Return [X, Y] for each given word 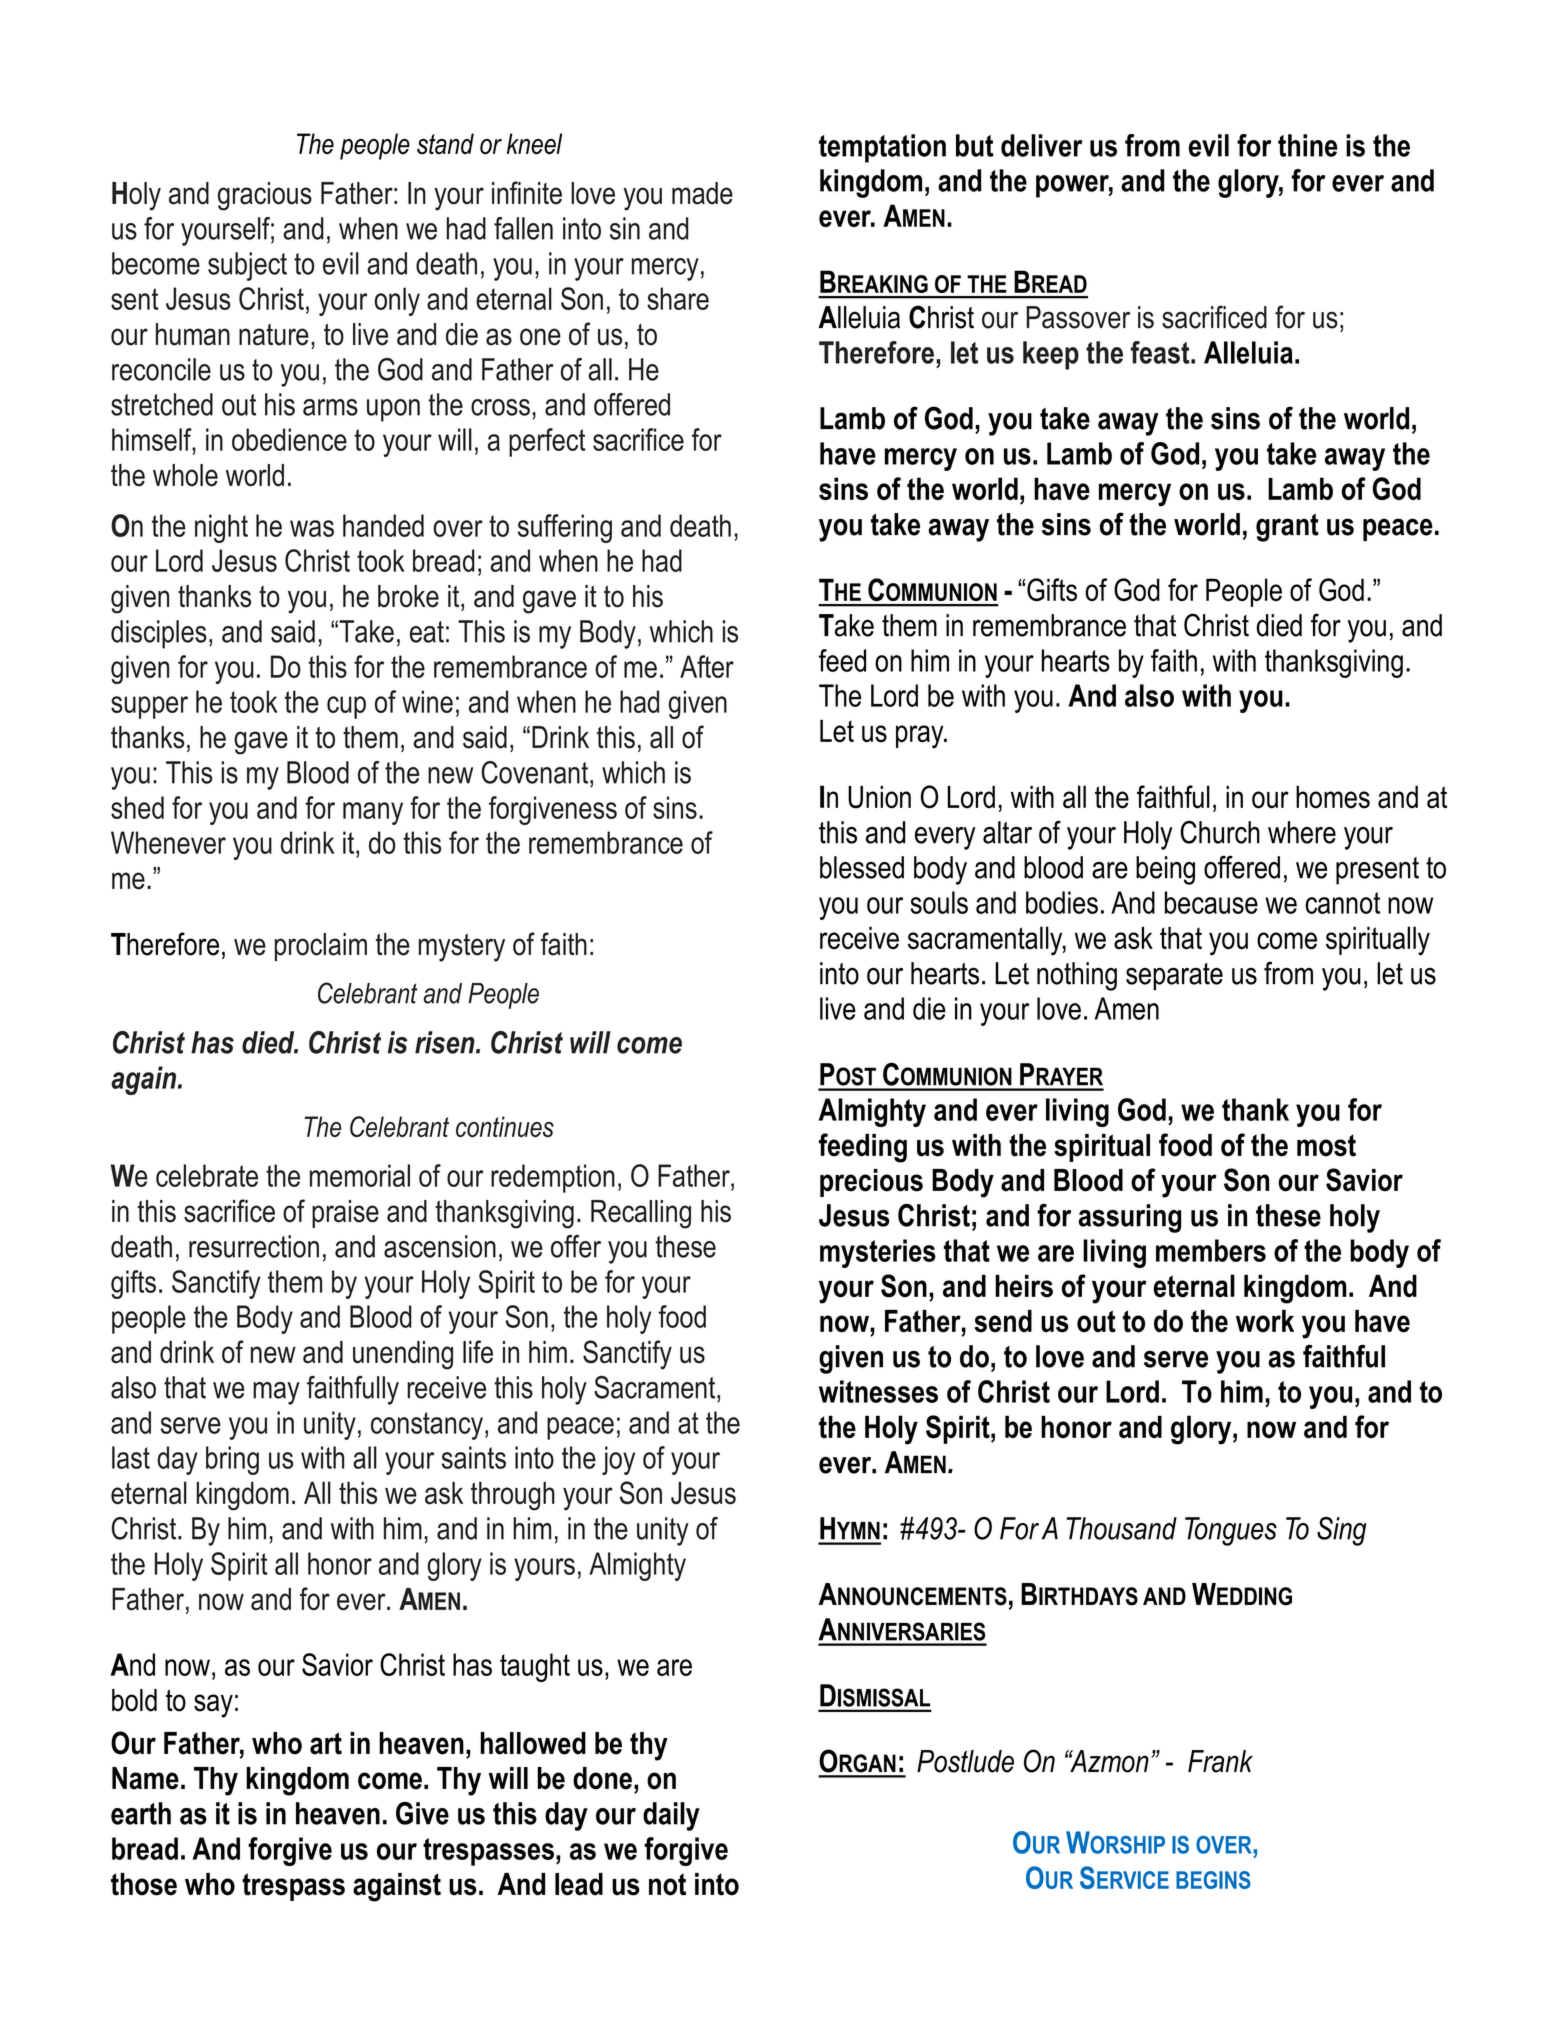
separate [1174, 977]
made [702, 193]
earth [141, 1813]
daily [671, 1816]
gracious [265, 196]
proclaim [321, 947]
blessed [862, 867]
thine [1308, 145]
